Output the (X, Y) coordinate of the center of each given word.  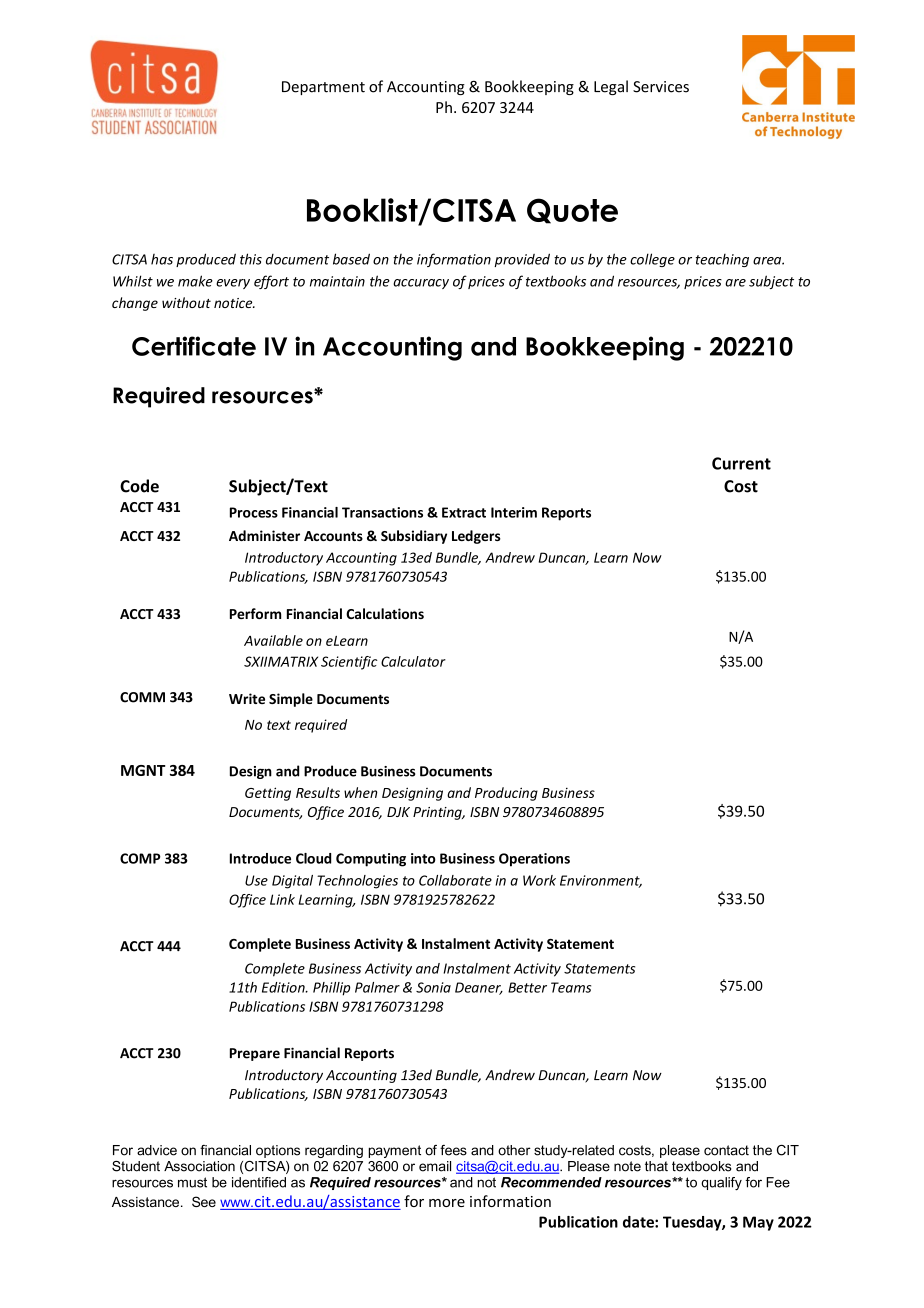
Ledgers (476, 537)
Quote (572, 211)
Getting (268, 794)
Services (661, 87)
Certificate (194, 346)
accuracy (421, 284)
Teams (571, 987)
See (204, 1201)
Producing (506, 794)
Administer (264, 535)
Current (741, 463)
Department (323, 88)
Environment (601, 881)
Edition (284, 987)
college (652, 260)
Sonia (433, 987)
